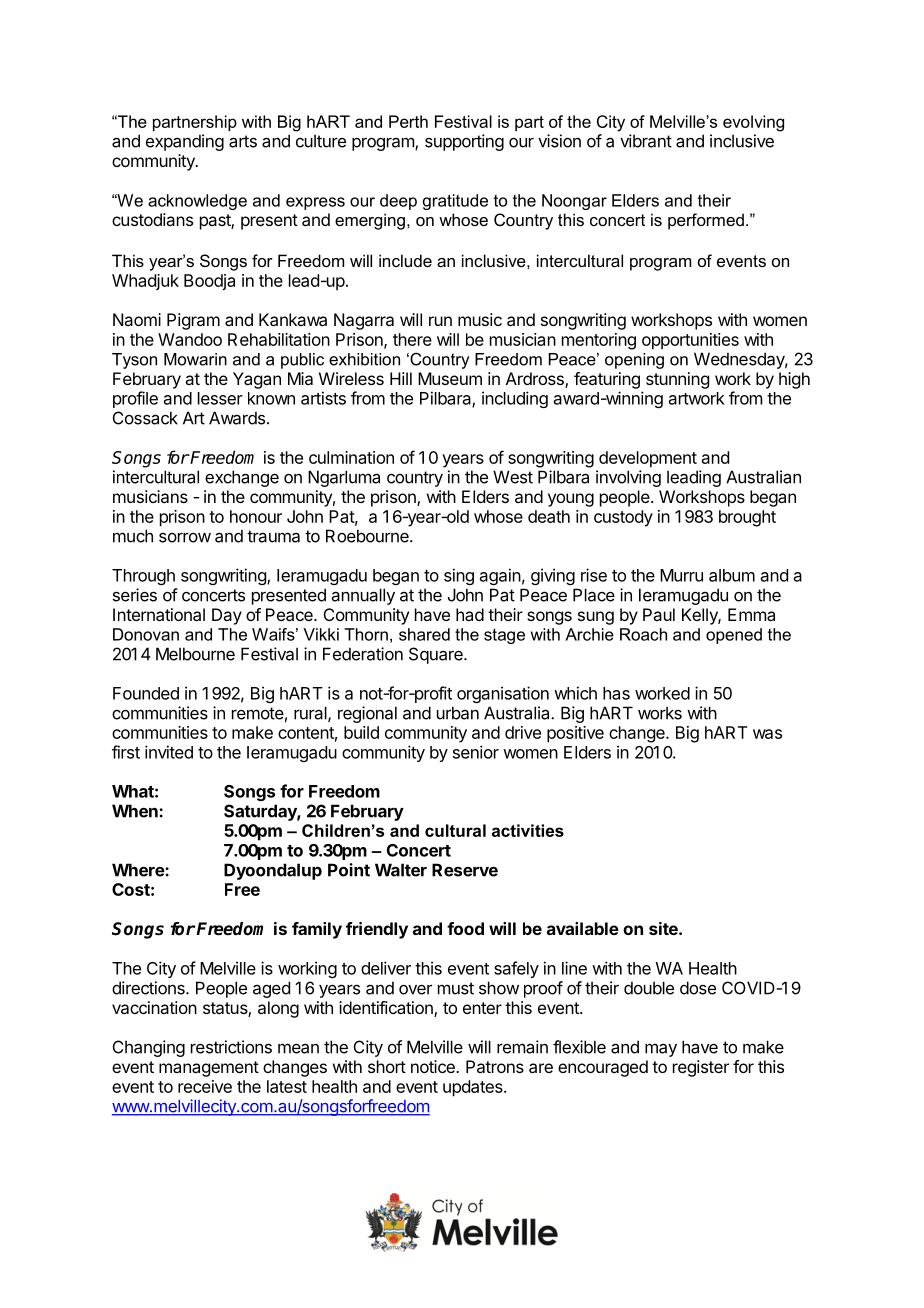 The image size is (924, 1308). What do you see at coordinates (185, 142) in the screenshot?
I see `expanding` at bounding box center [185, 142].
